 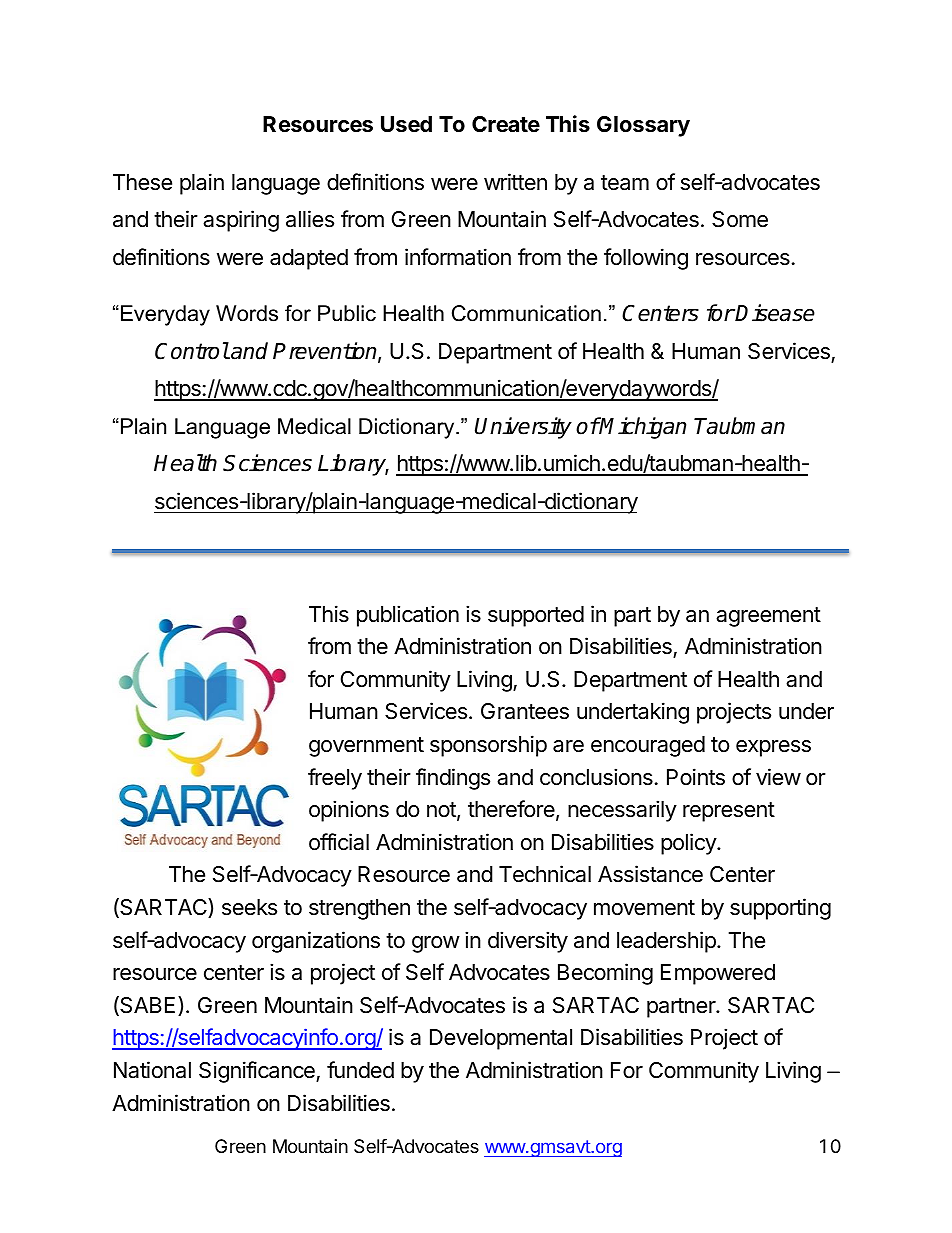 What do you see at coordinates (643, 126) in the document?
I see `Glossary` at bounding box center [643, 126].
